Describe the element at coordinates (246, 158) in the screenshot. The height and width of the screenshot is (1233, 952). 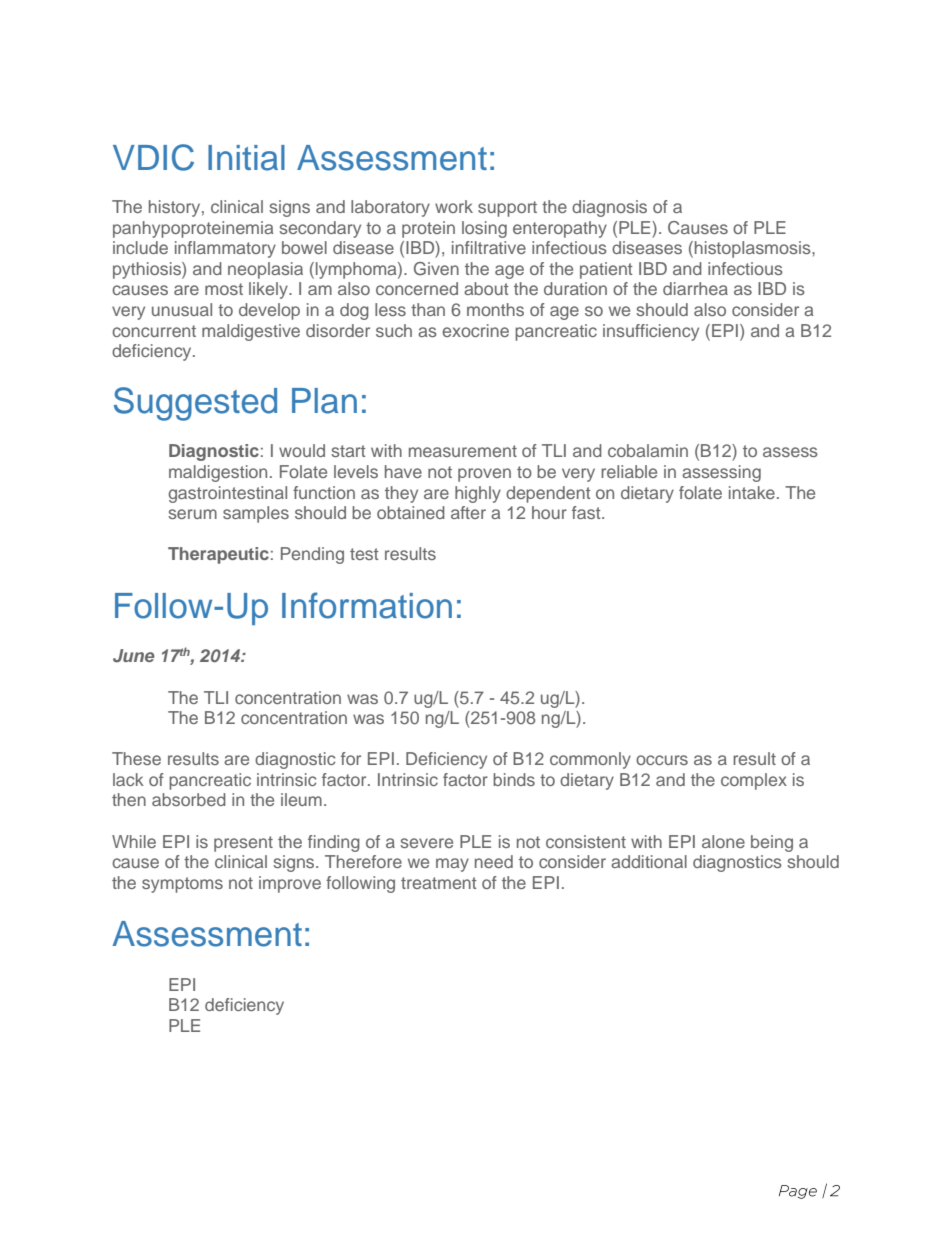
I see `Initial` at that location.
